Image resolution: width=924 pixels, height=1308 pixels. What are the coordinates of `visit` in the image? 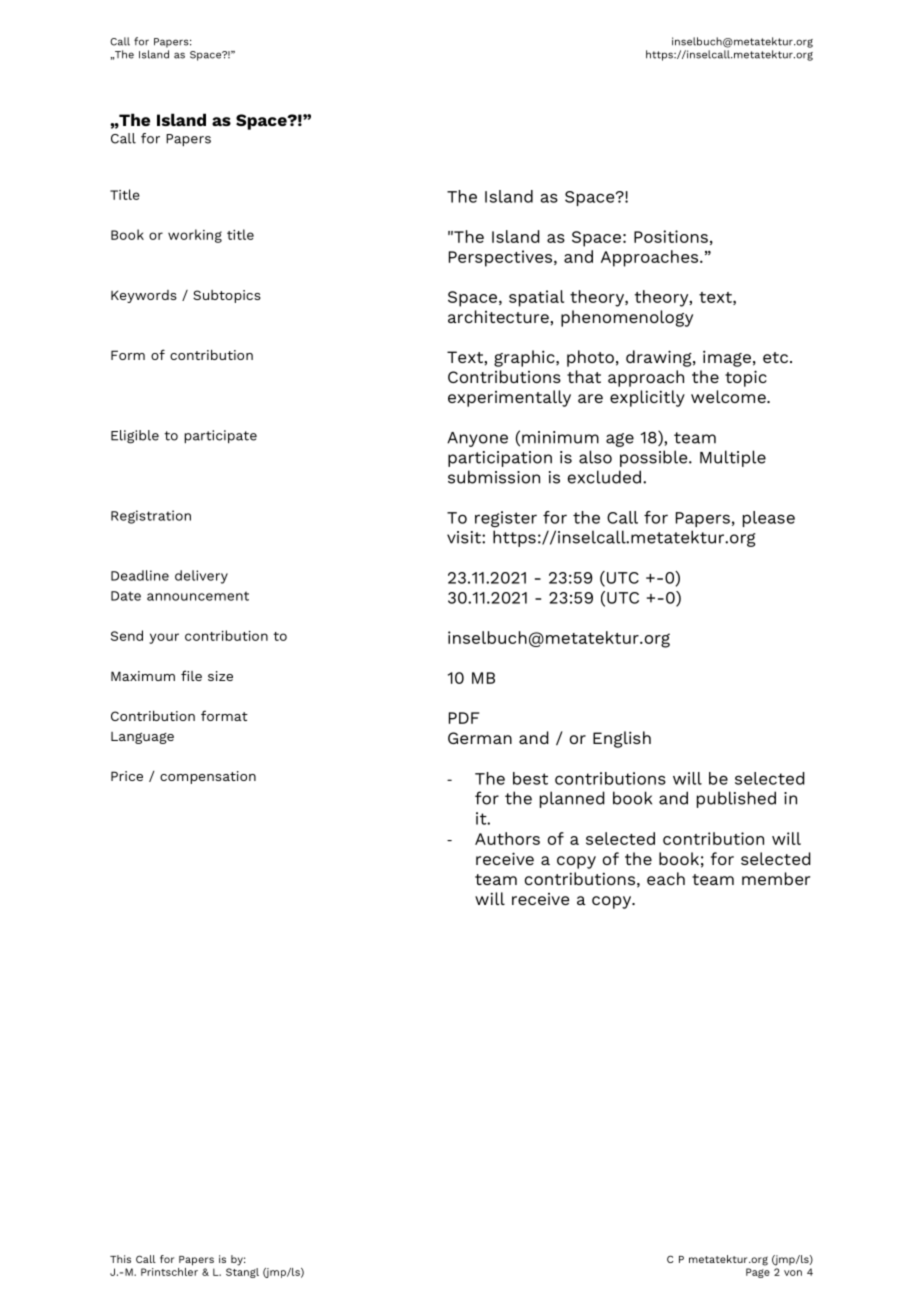 It's located at (465, 537).
